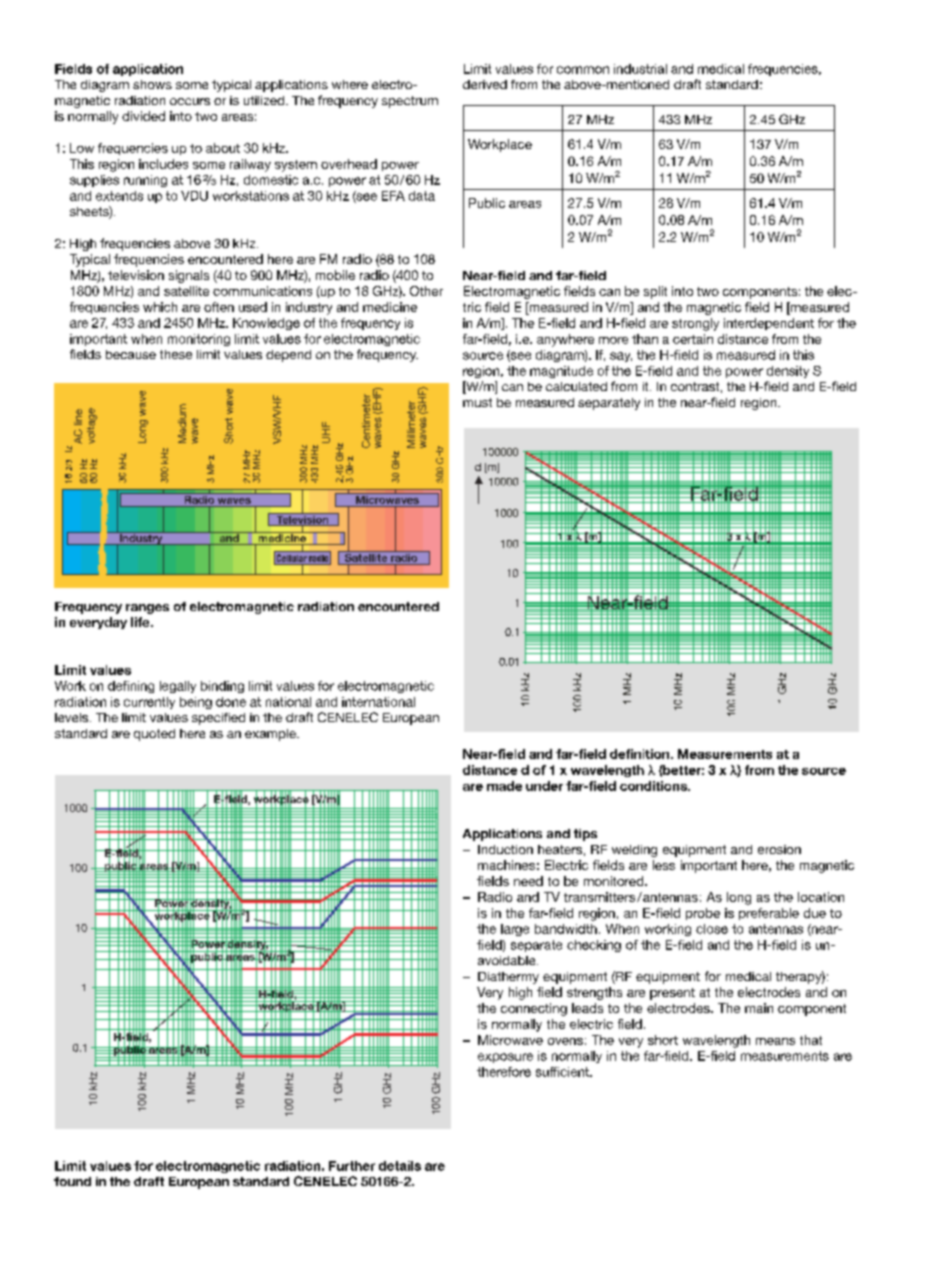 Image resolution: width=952 pixels, height=1271 pixels. I want to click on found, so click(72, 1181).
